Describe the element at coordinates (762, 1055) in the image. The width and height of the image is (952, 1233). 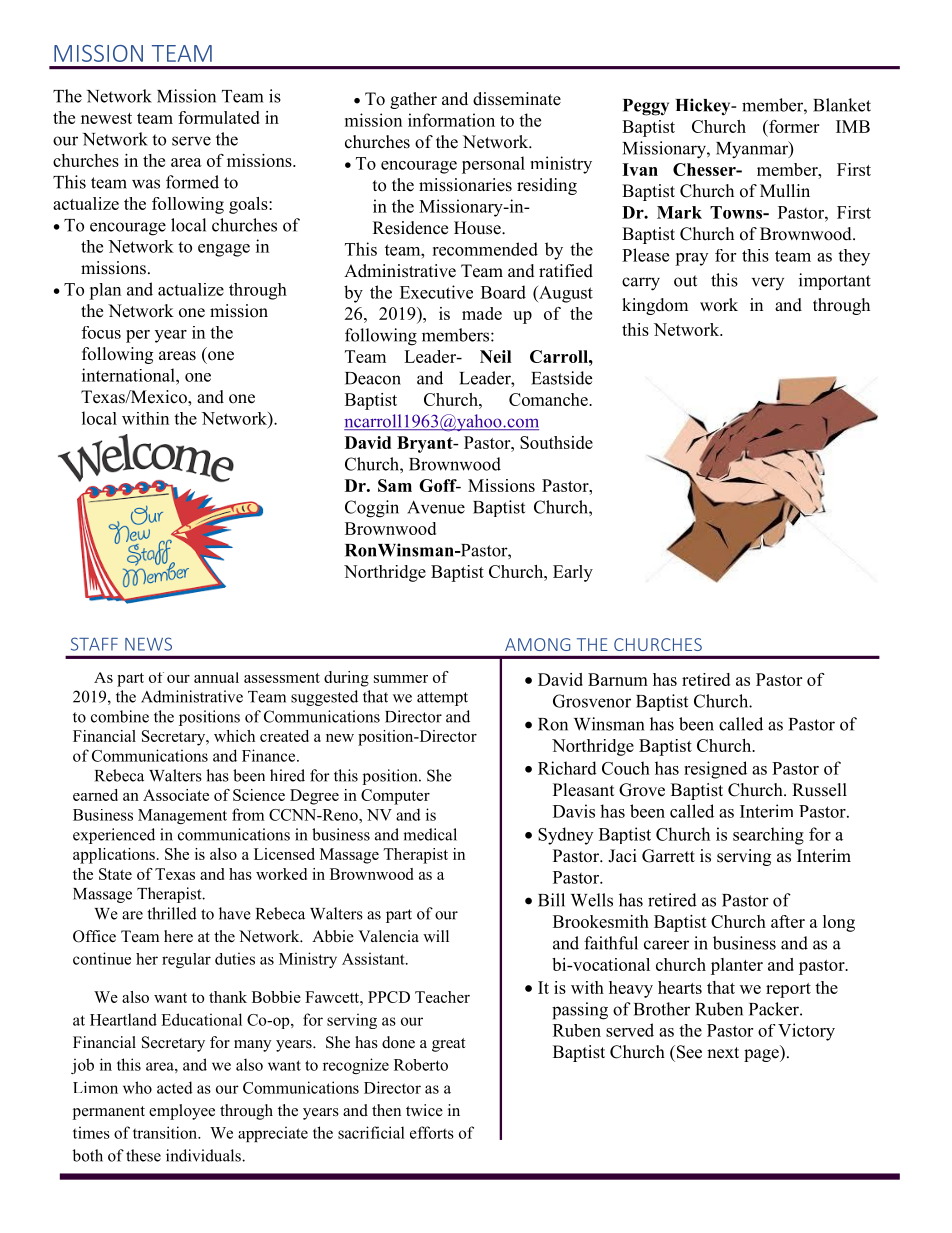
I see `page` at that location.
